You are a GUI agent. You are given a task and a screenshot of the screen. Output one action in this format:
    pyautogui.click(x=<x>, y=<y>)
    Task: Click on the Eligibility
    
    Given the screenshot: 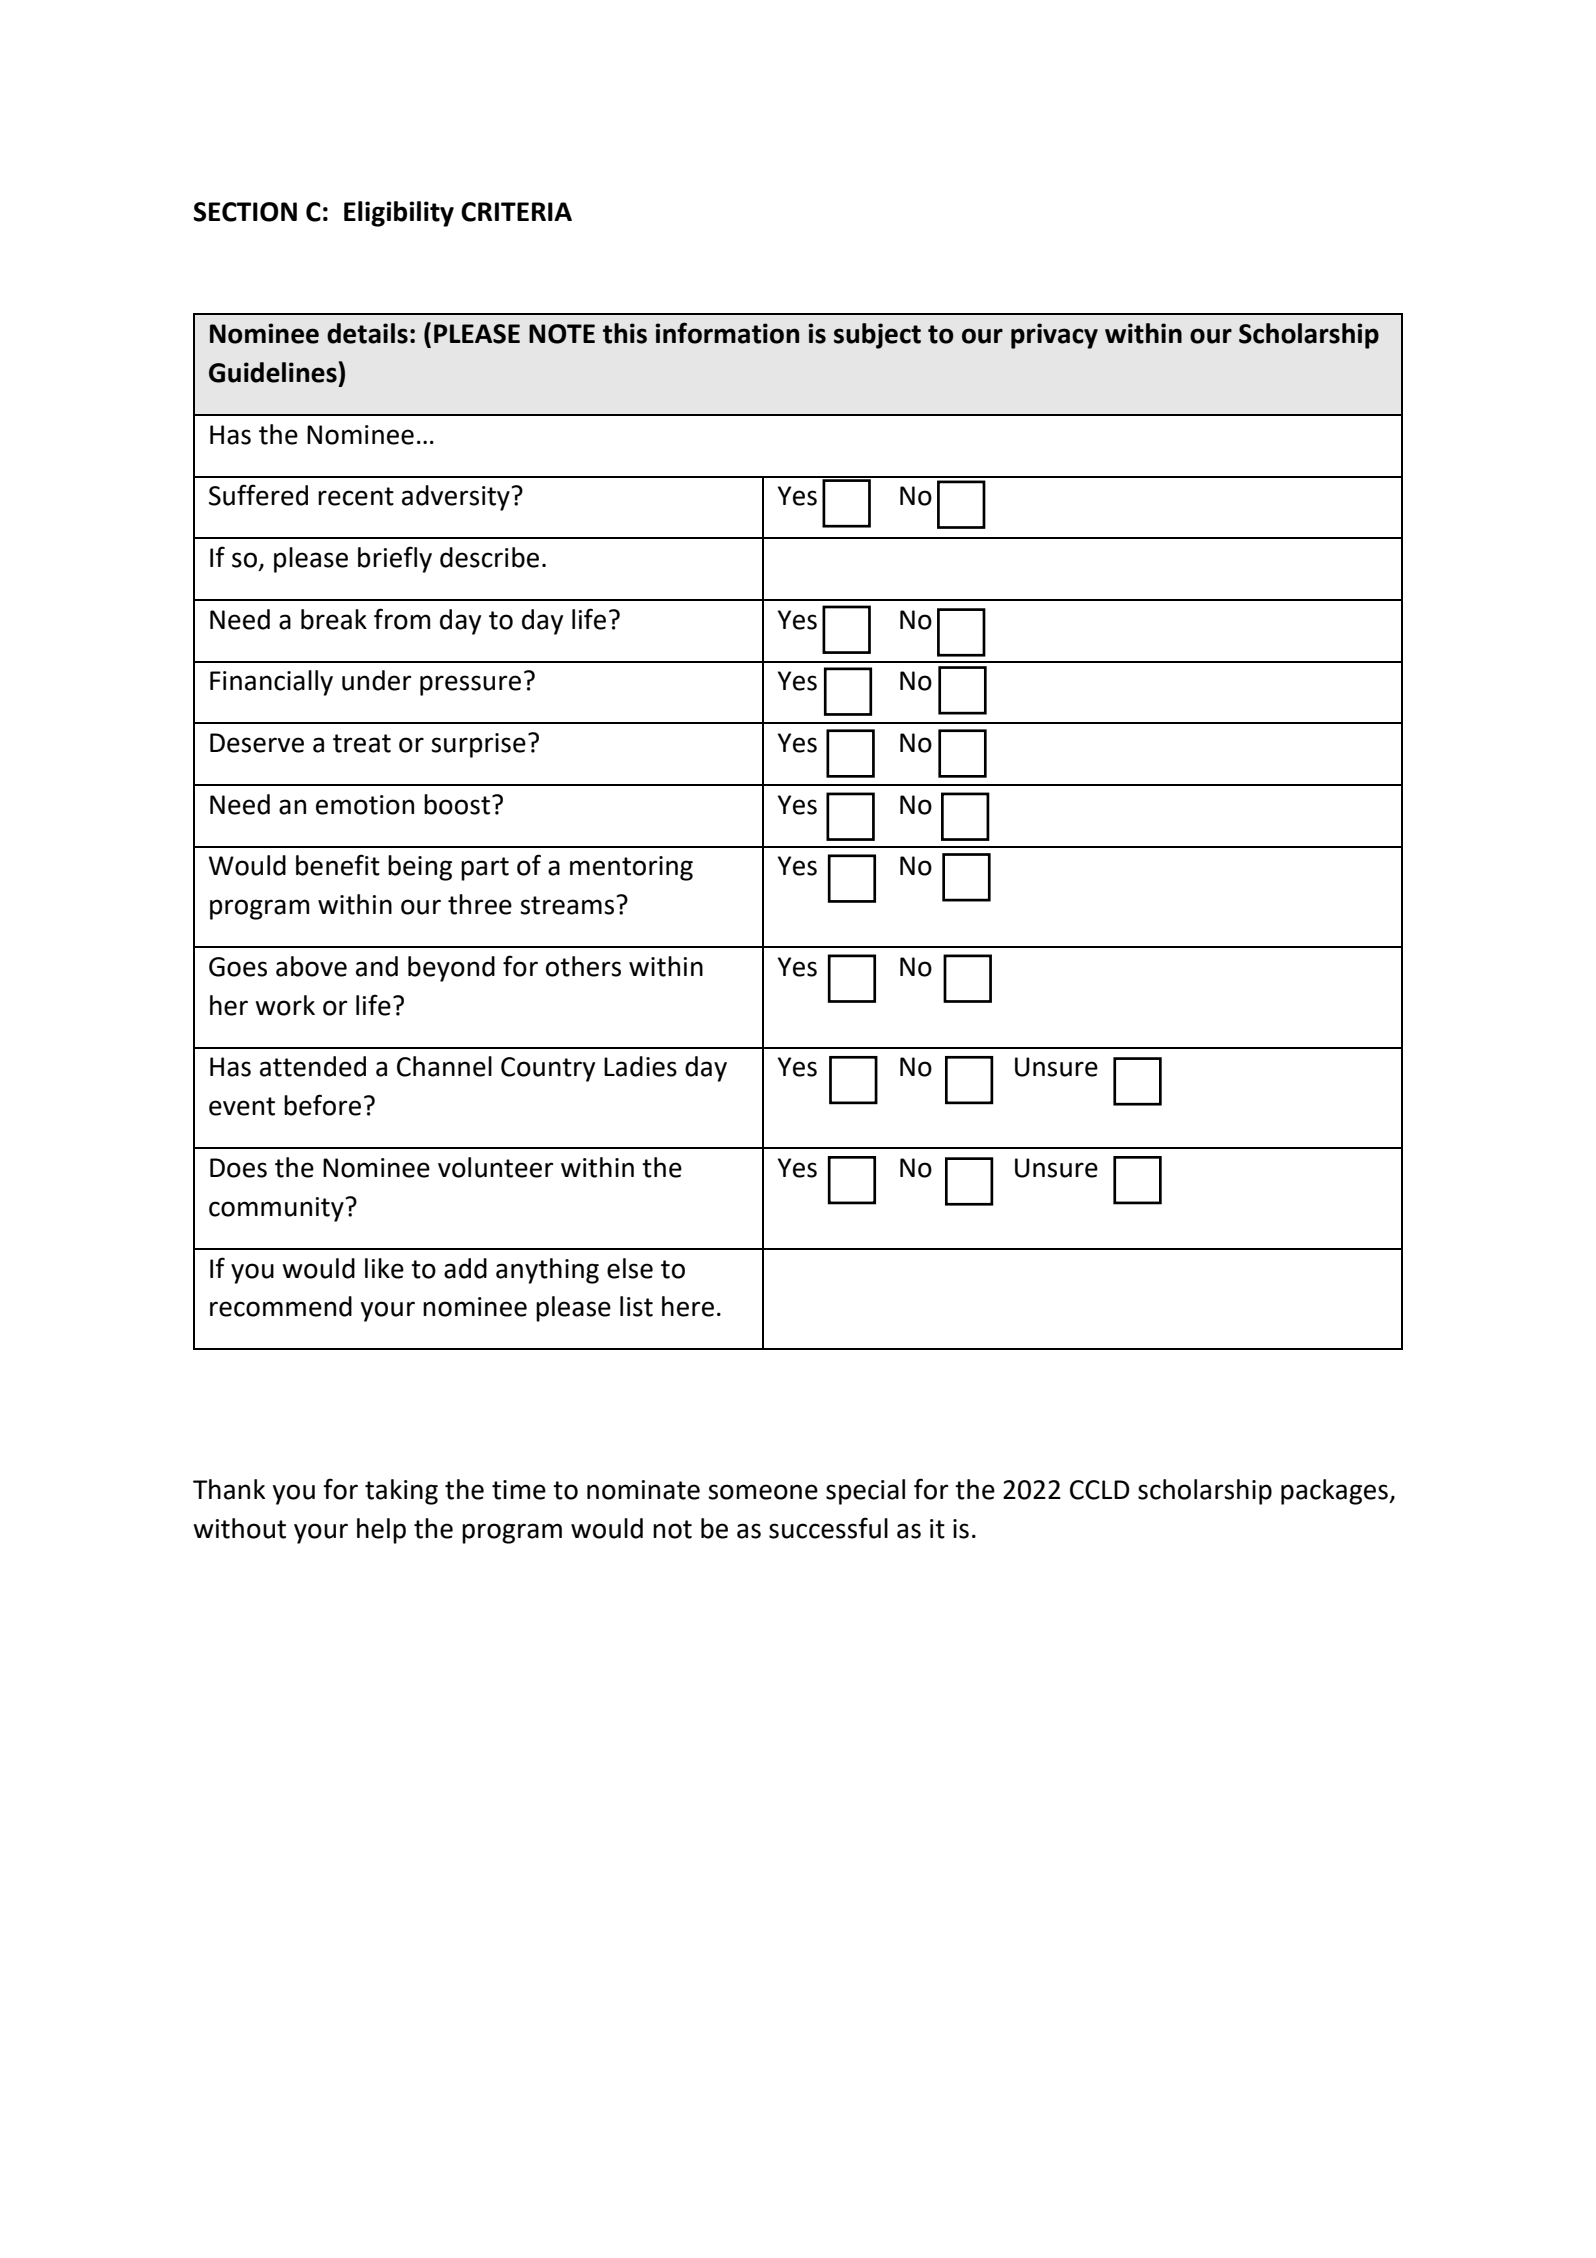 What is the action you would take?
    pyautogui.click(x=399, y=214)
